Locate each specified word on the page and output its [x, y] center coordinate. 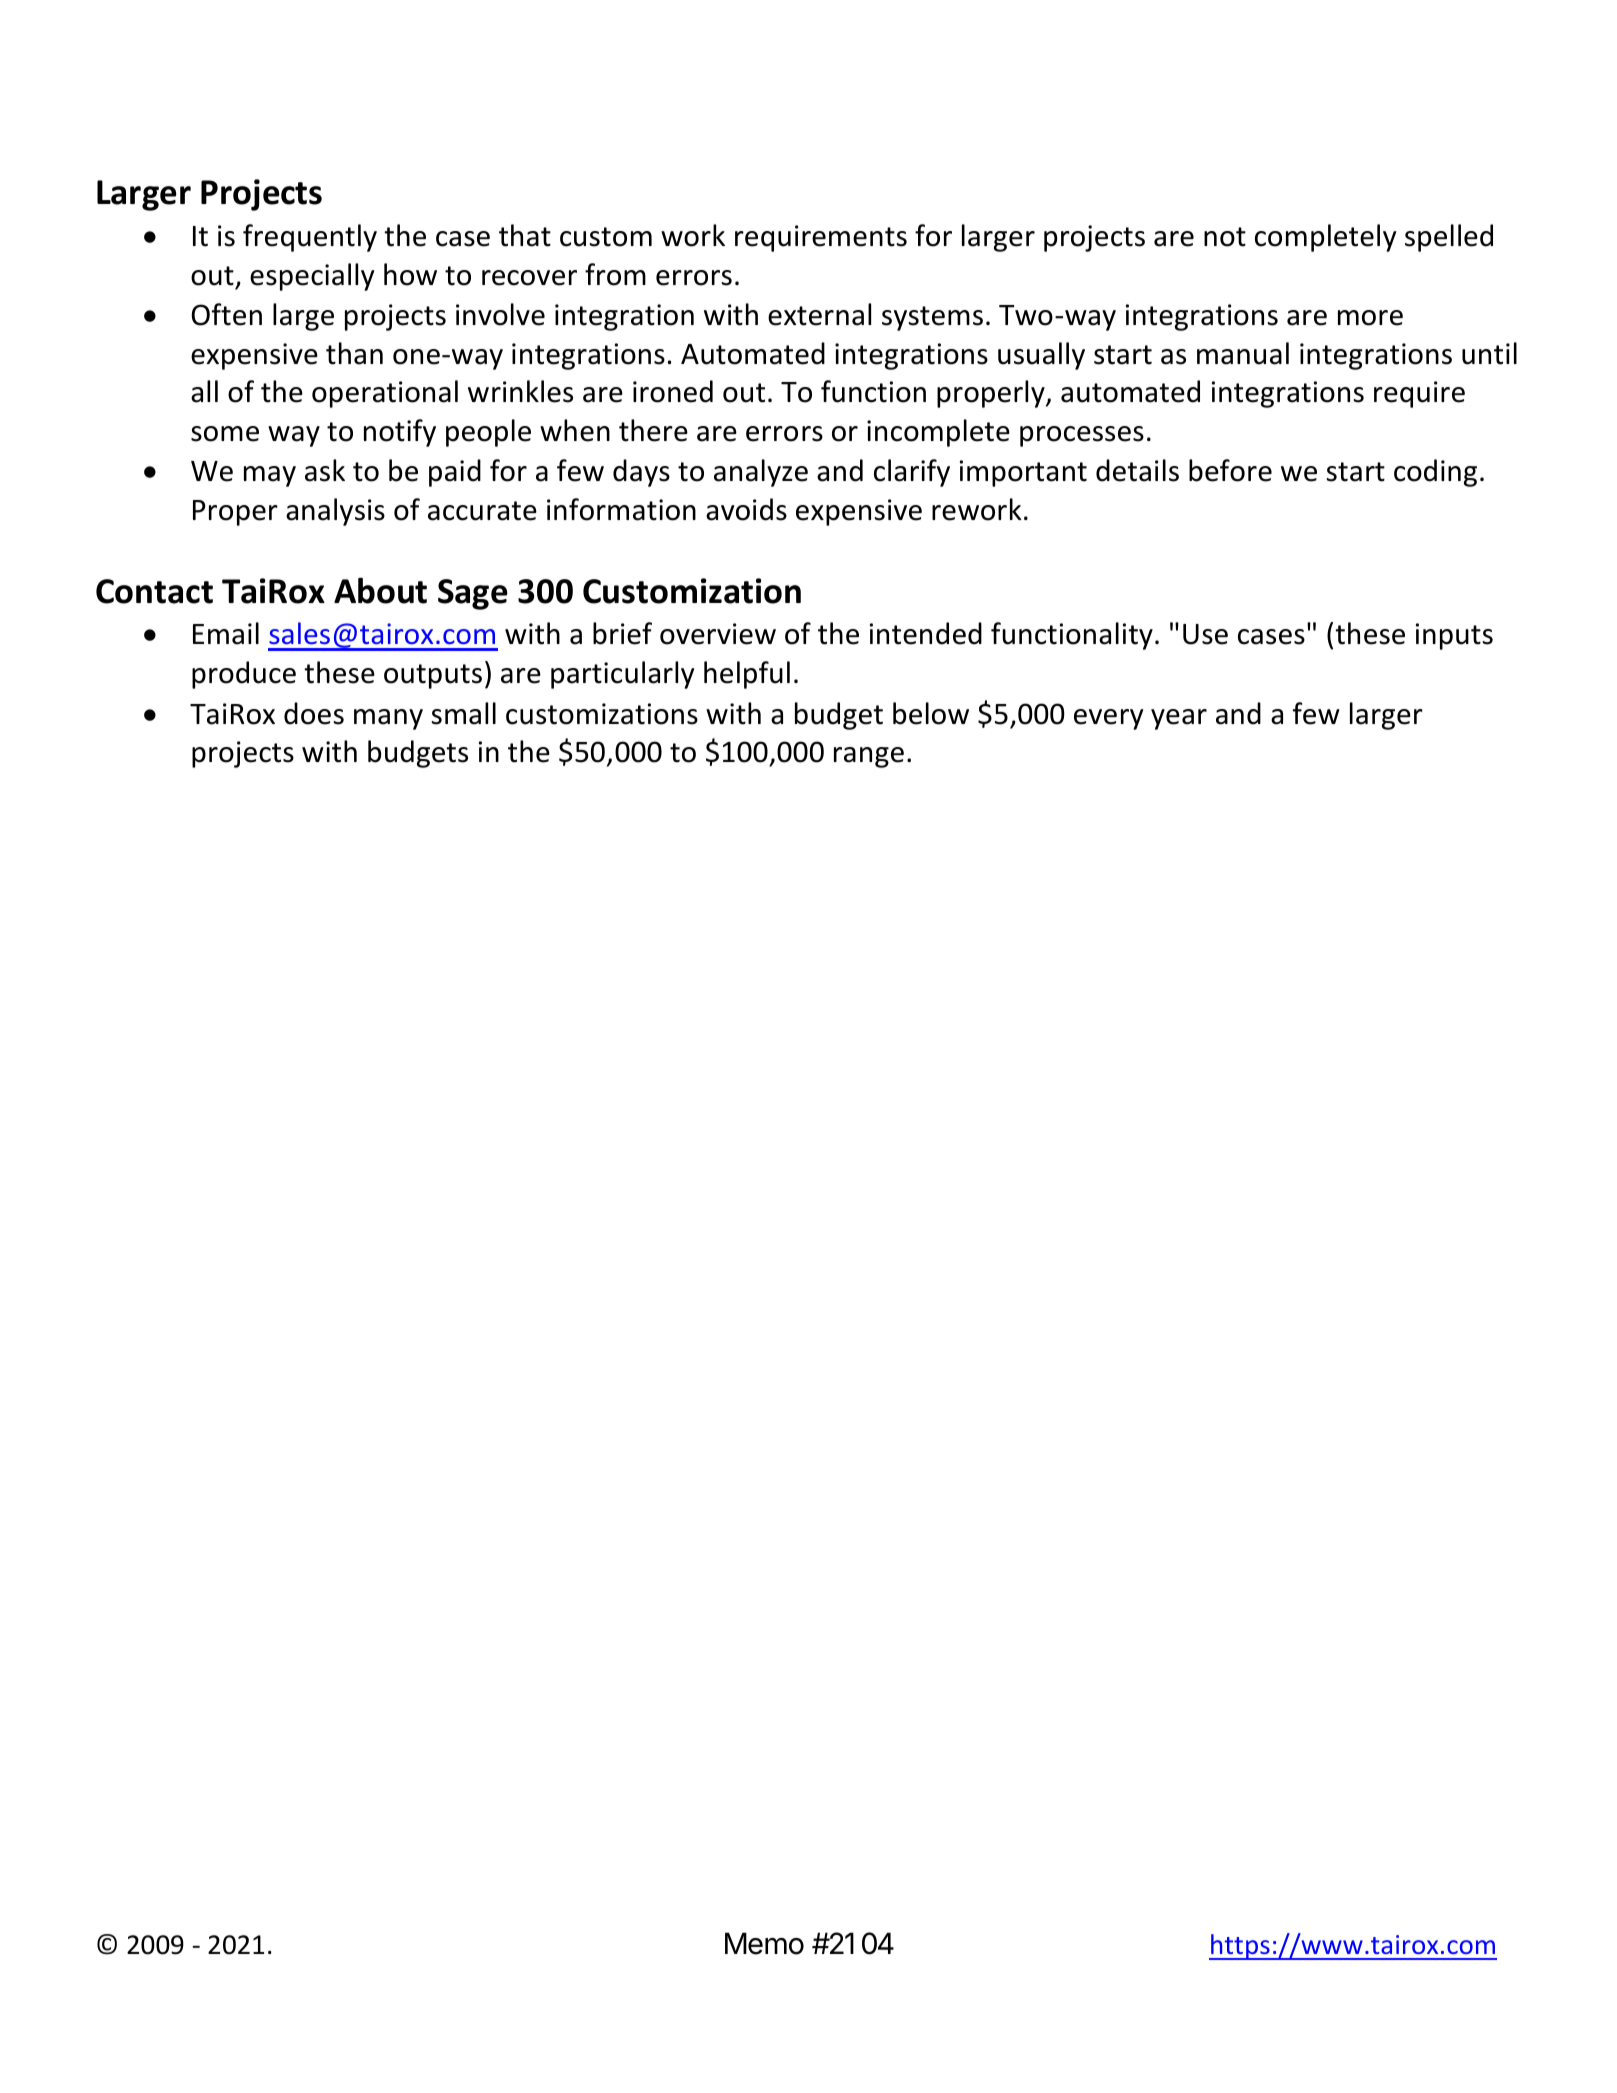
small [463, 713]
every [1108, 719]
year [1179, 719]
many [388, 719]
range [869, 757]
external [819, 314]
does [314, 713]
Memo [764, 1943]
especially [312, 277]
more [1370, 318]
